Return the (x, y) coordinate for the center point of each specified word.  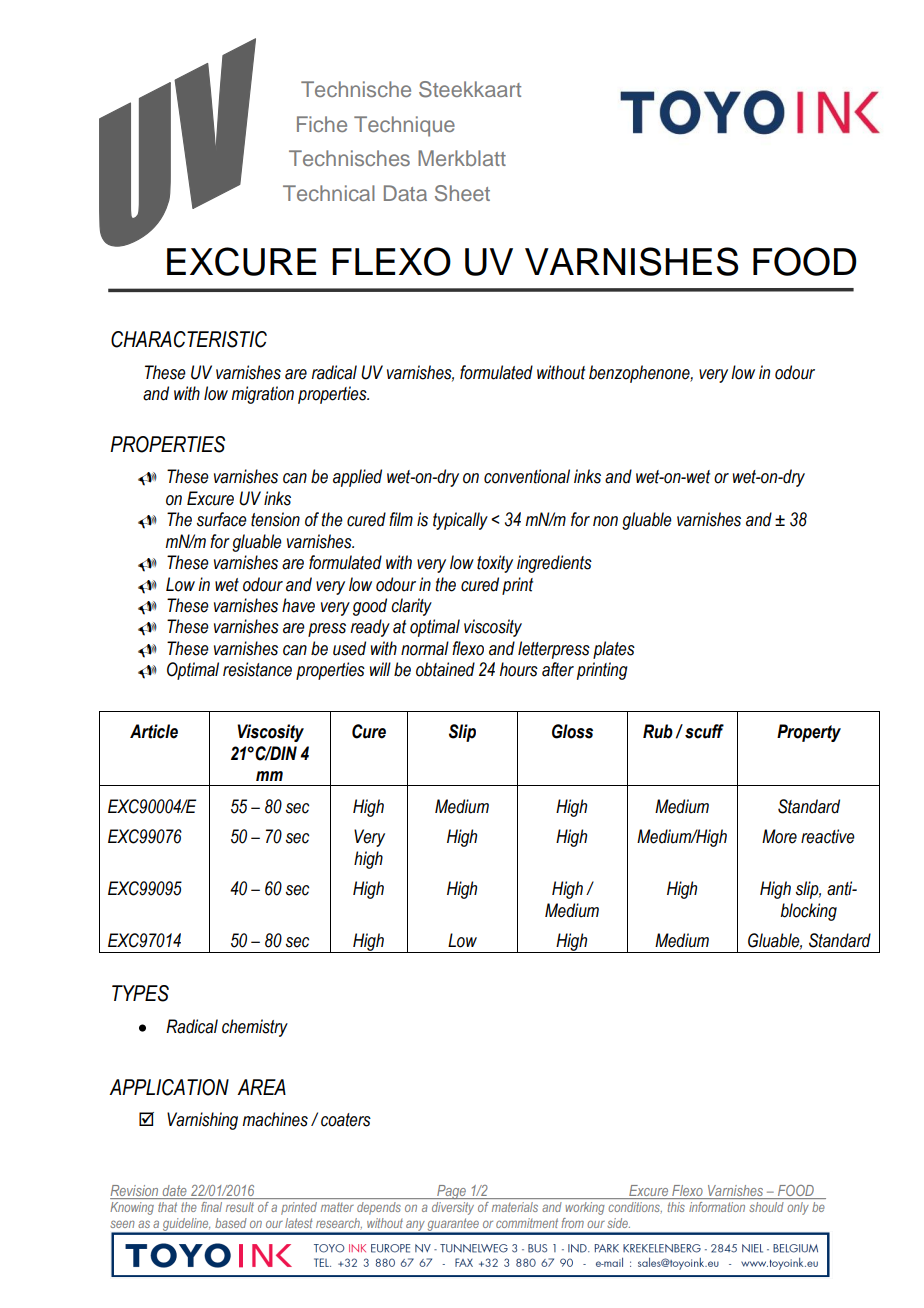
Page (451, 1192)
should (766, 1207)
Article (154, 731)
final (211, 1207)
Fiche (322, 124)
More (779, 836)
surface (222, 519)
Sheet (462, 193)
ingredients (554, 564)
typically (460, 521)
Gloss (572, 731)
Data (405, 193)
